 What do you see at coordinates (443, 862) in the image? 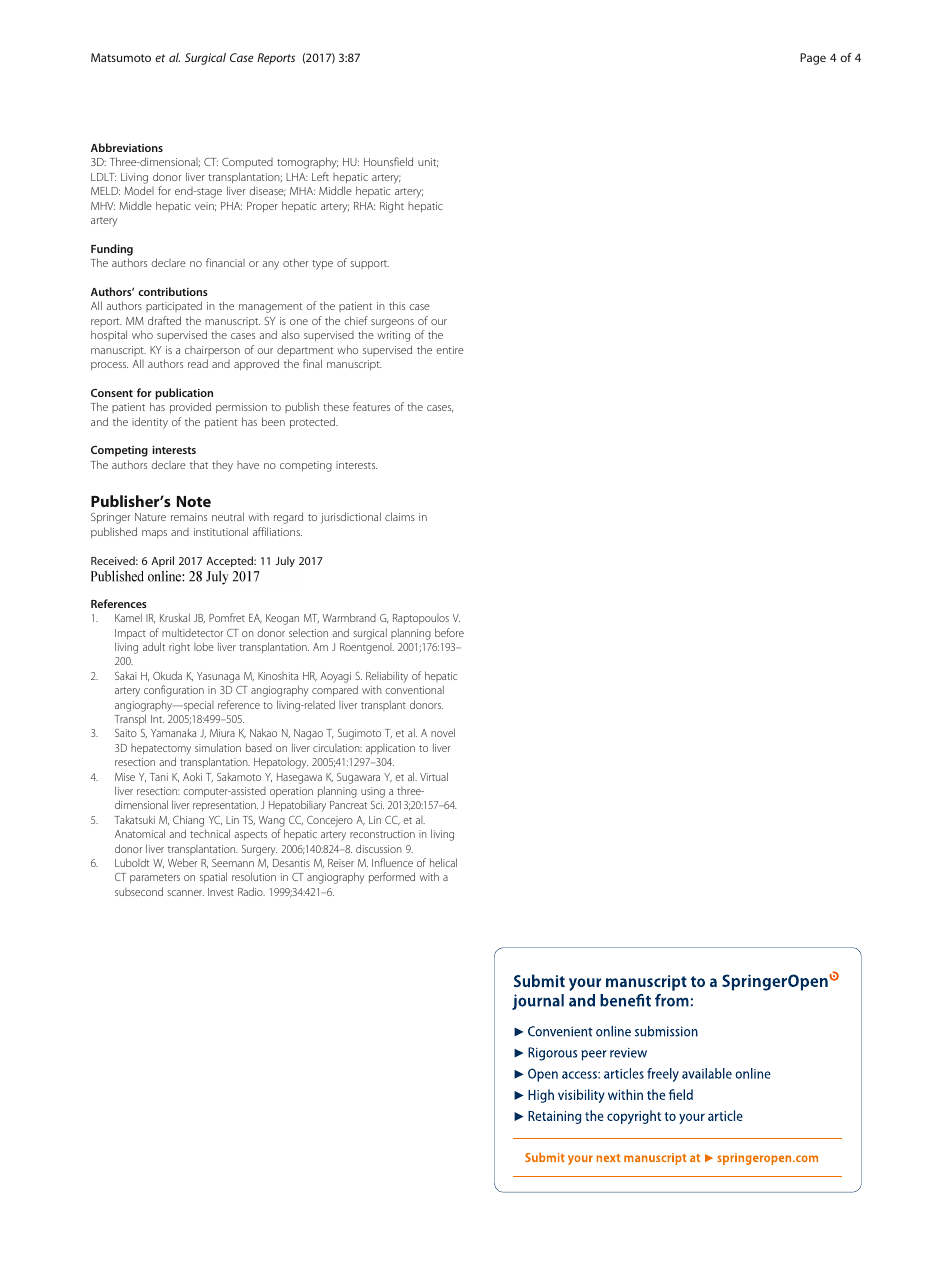
I see `helical` at bounding box center [443, 862].
